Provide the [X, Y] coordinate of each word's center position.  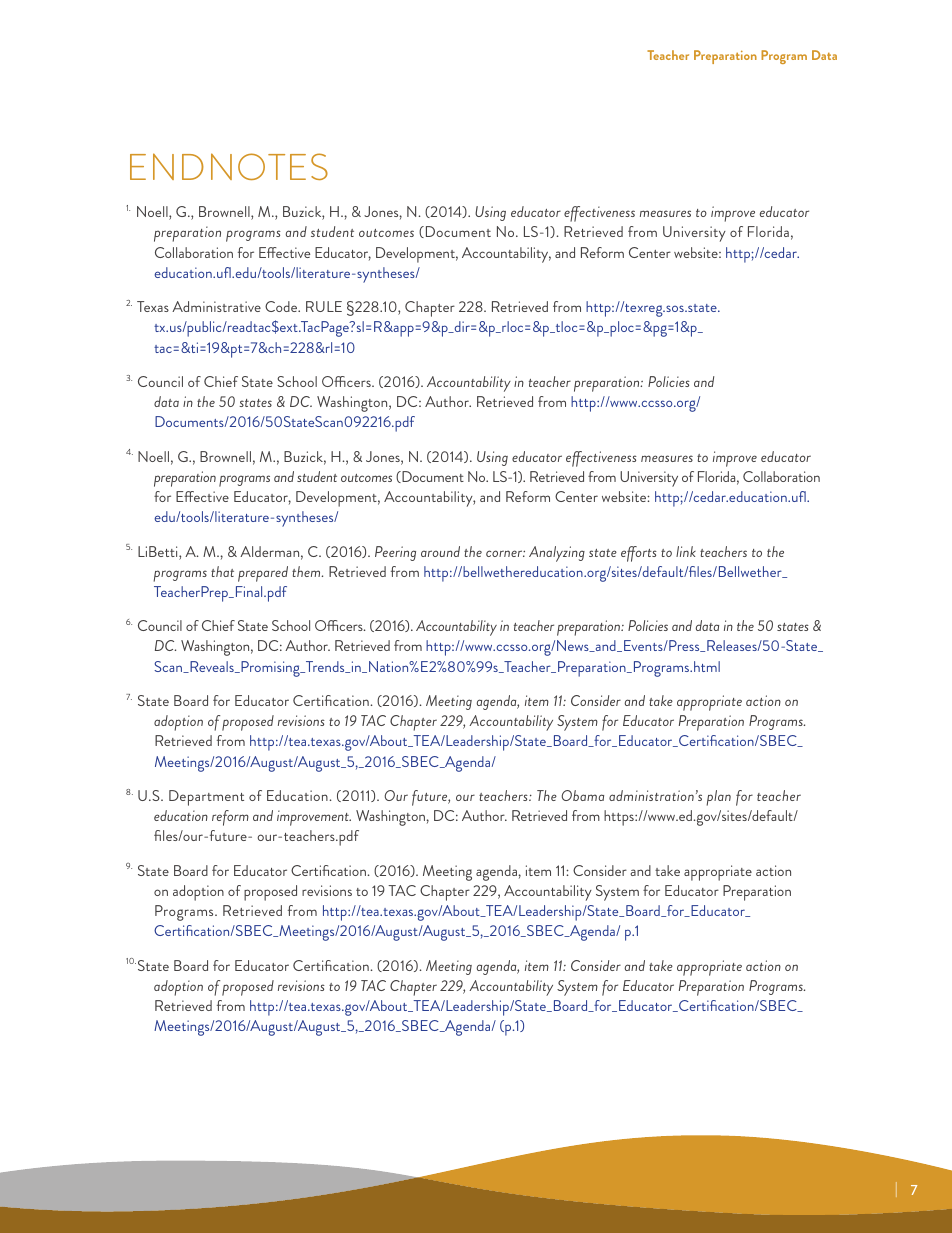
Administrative [216, 306]
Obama [583, 795]
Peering [395, 553]
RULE [324, 306]
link [686, 551]
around [440, 551]
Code [282, 306]
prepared [263, 574]
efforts [639, 554]
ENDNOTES [229, 166]
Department [206, 798]
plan [718, 798]
